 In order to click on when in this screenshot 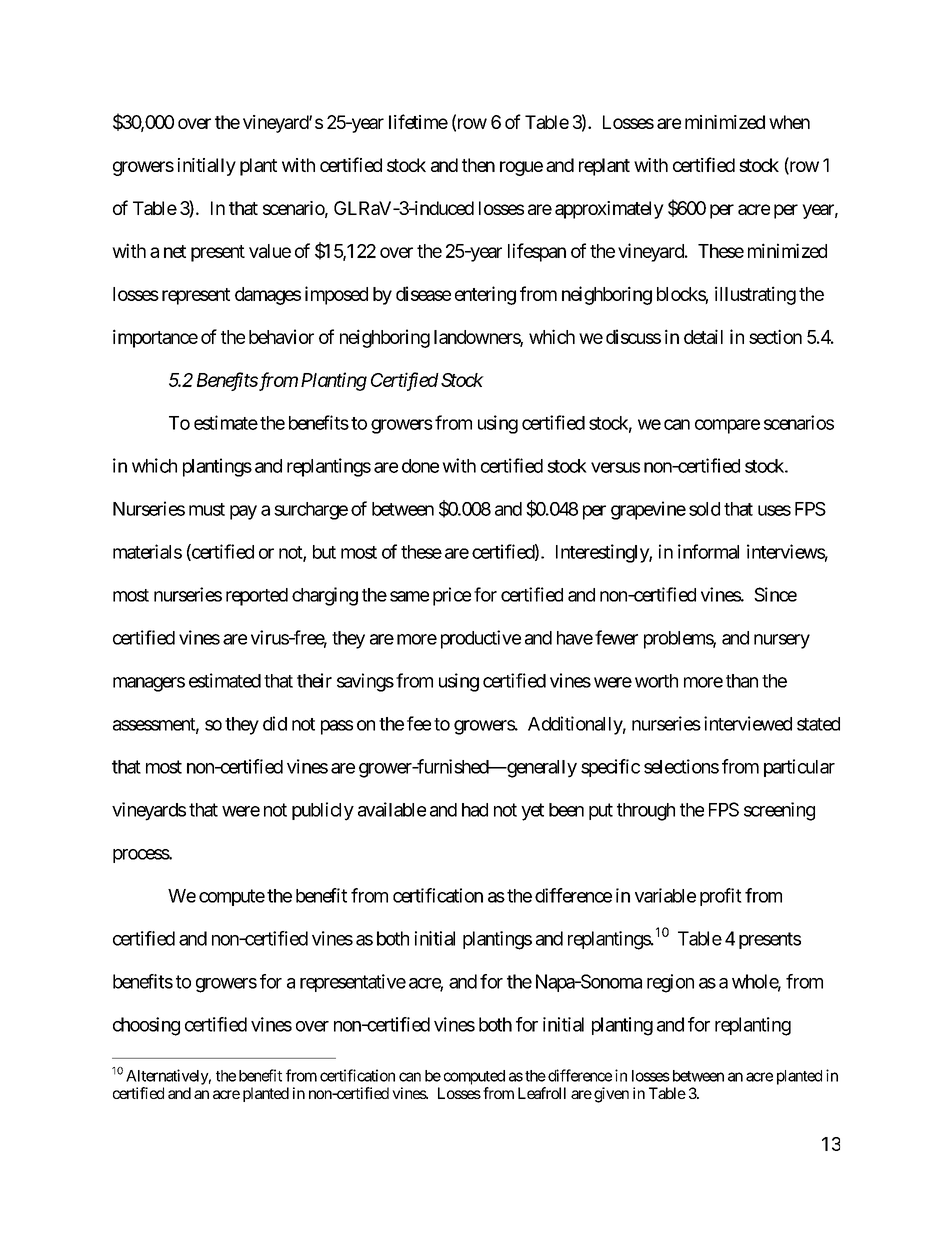, I will do `click(789, 122)`.
